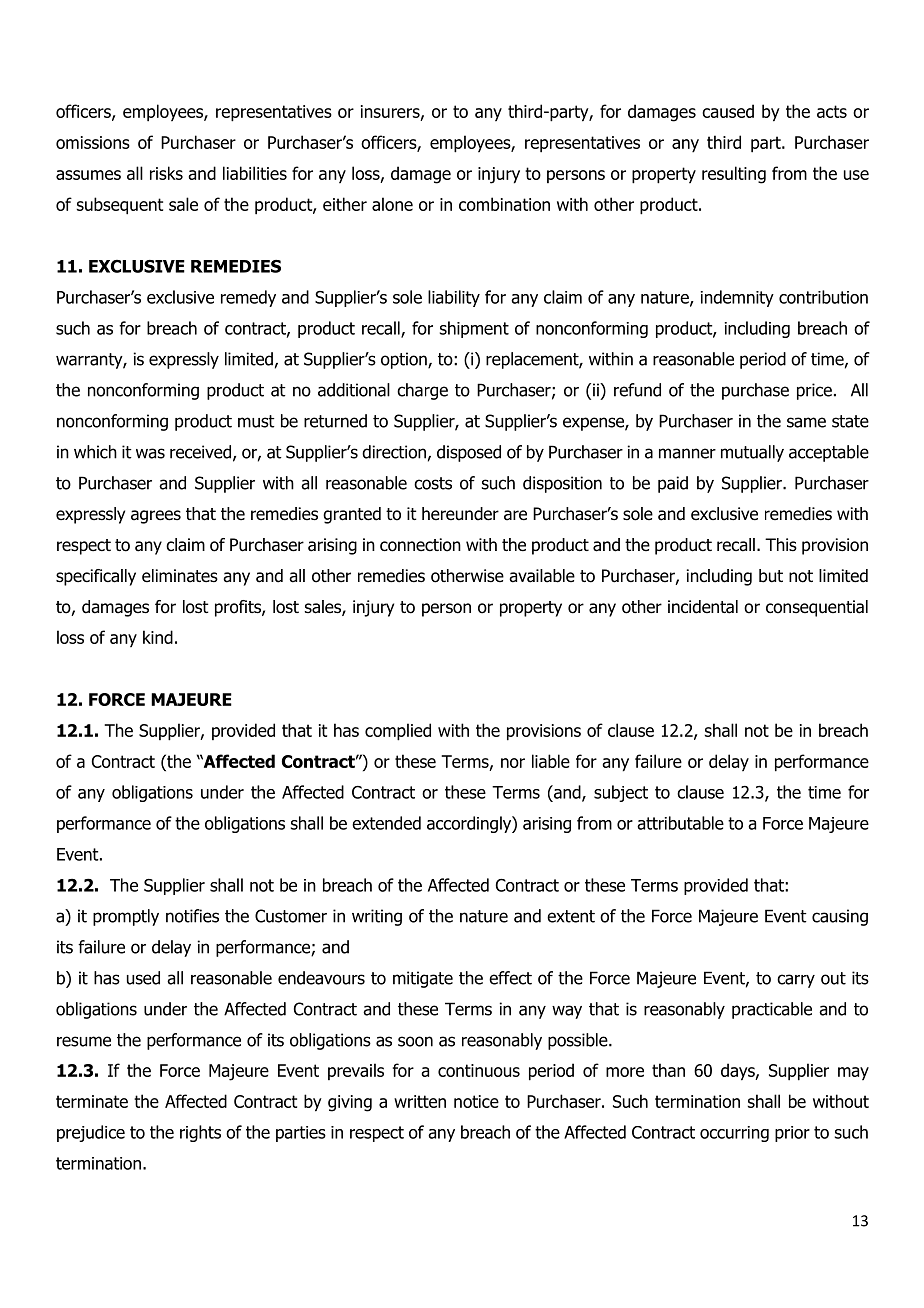 Image resolution: width=924 pixels, height=1308 pixels. Describe the element at coordinates (734, 175) in the screenshot. I see `resulting` at that location.
